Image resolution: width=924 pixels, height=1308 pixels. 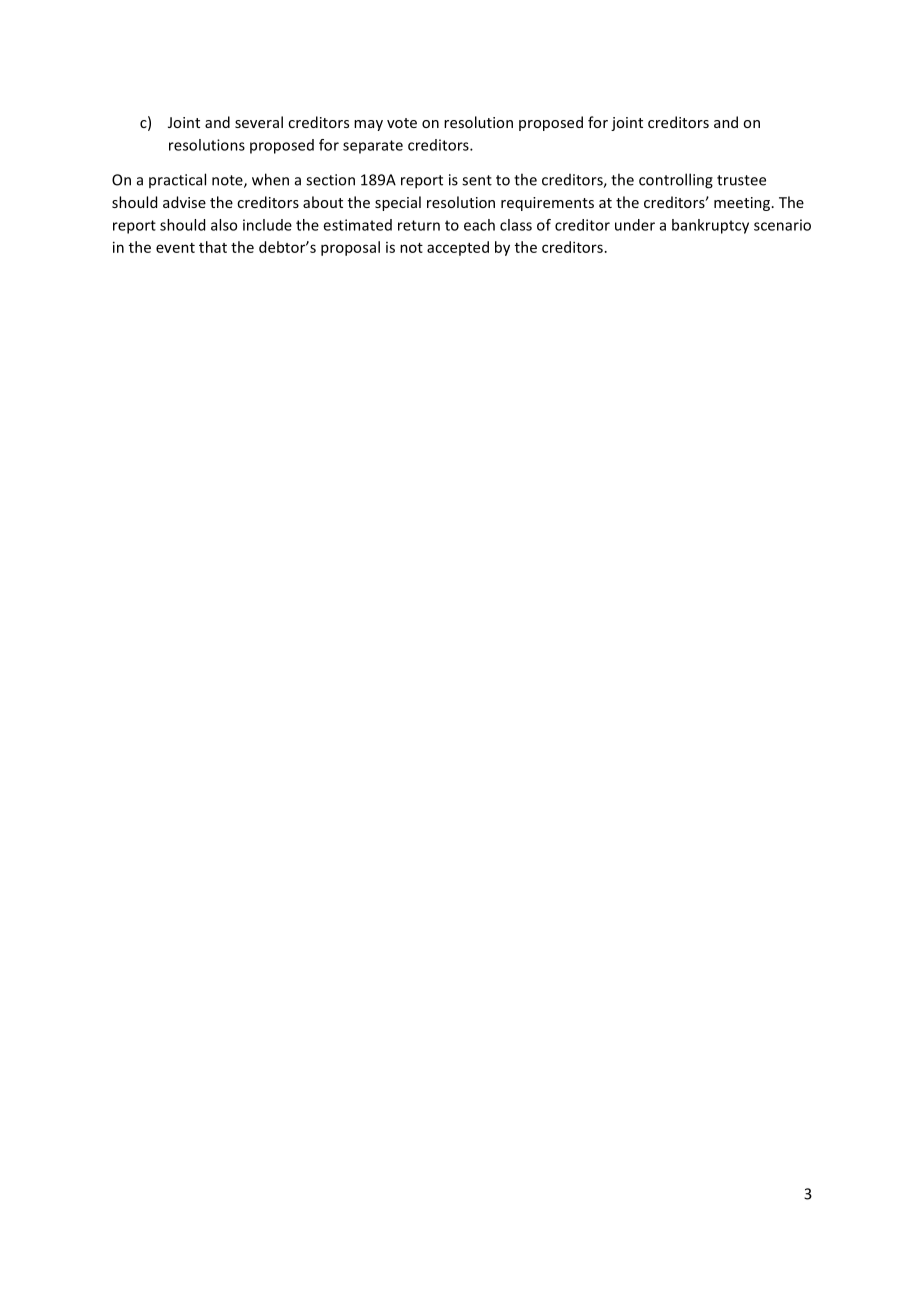 What do you see at coordinates (547, 204) in the screenshot?
I see `requirements` at bounding box center [547, 204].
